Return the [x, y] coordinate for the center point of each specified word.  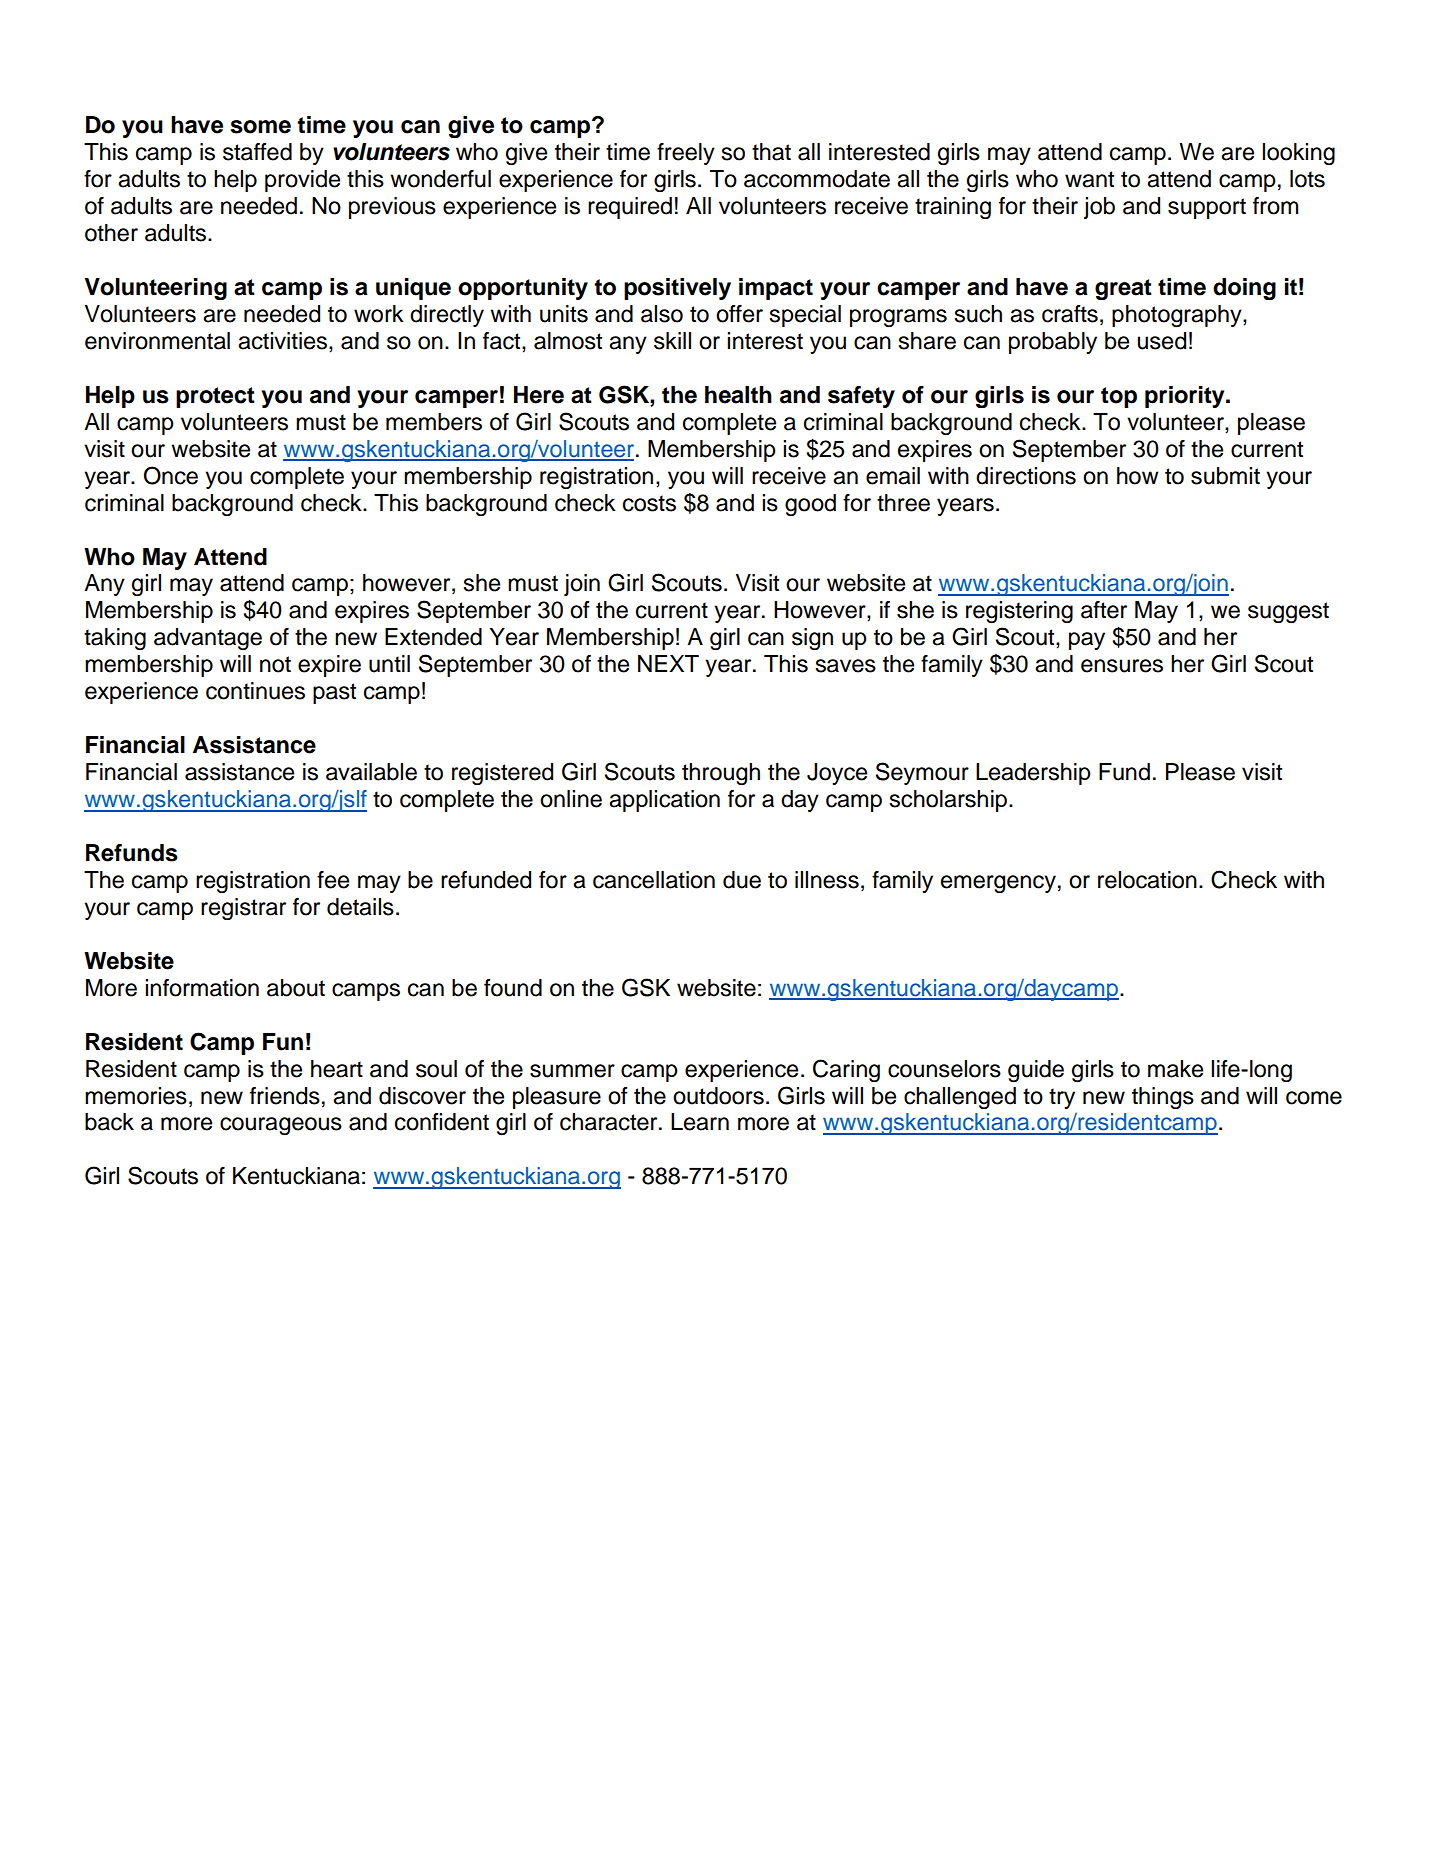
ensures [1122, 666]
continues [255, 691]
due [742, 880]
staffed [257, 152]
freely [686, 154]
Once [171, 475]
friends [285, 1096]
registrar [243, 909]
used [1162, 341]
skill [672, 341]
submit [1225, 476]
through [721, 774]
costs [649, 503]
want [1089, 179]
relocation [1147, 880]
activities [282, 341]
